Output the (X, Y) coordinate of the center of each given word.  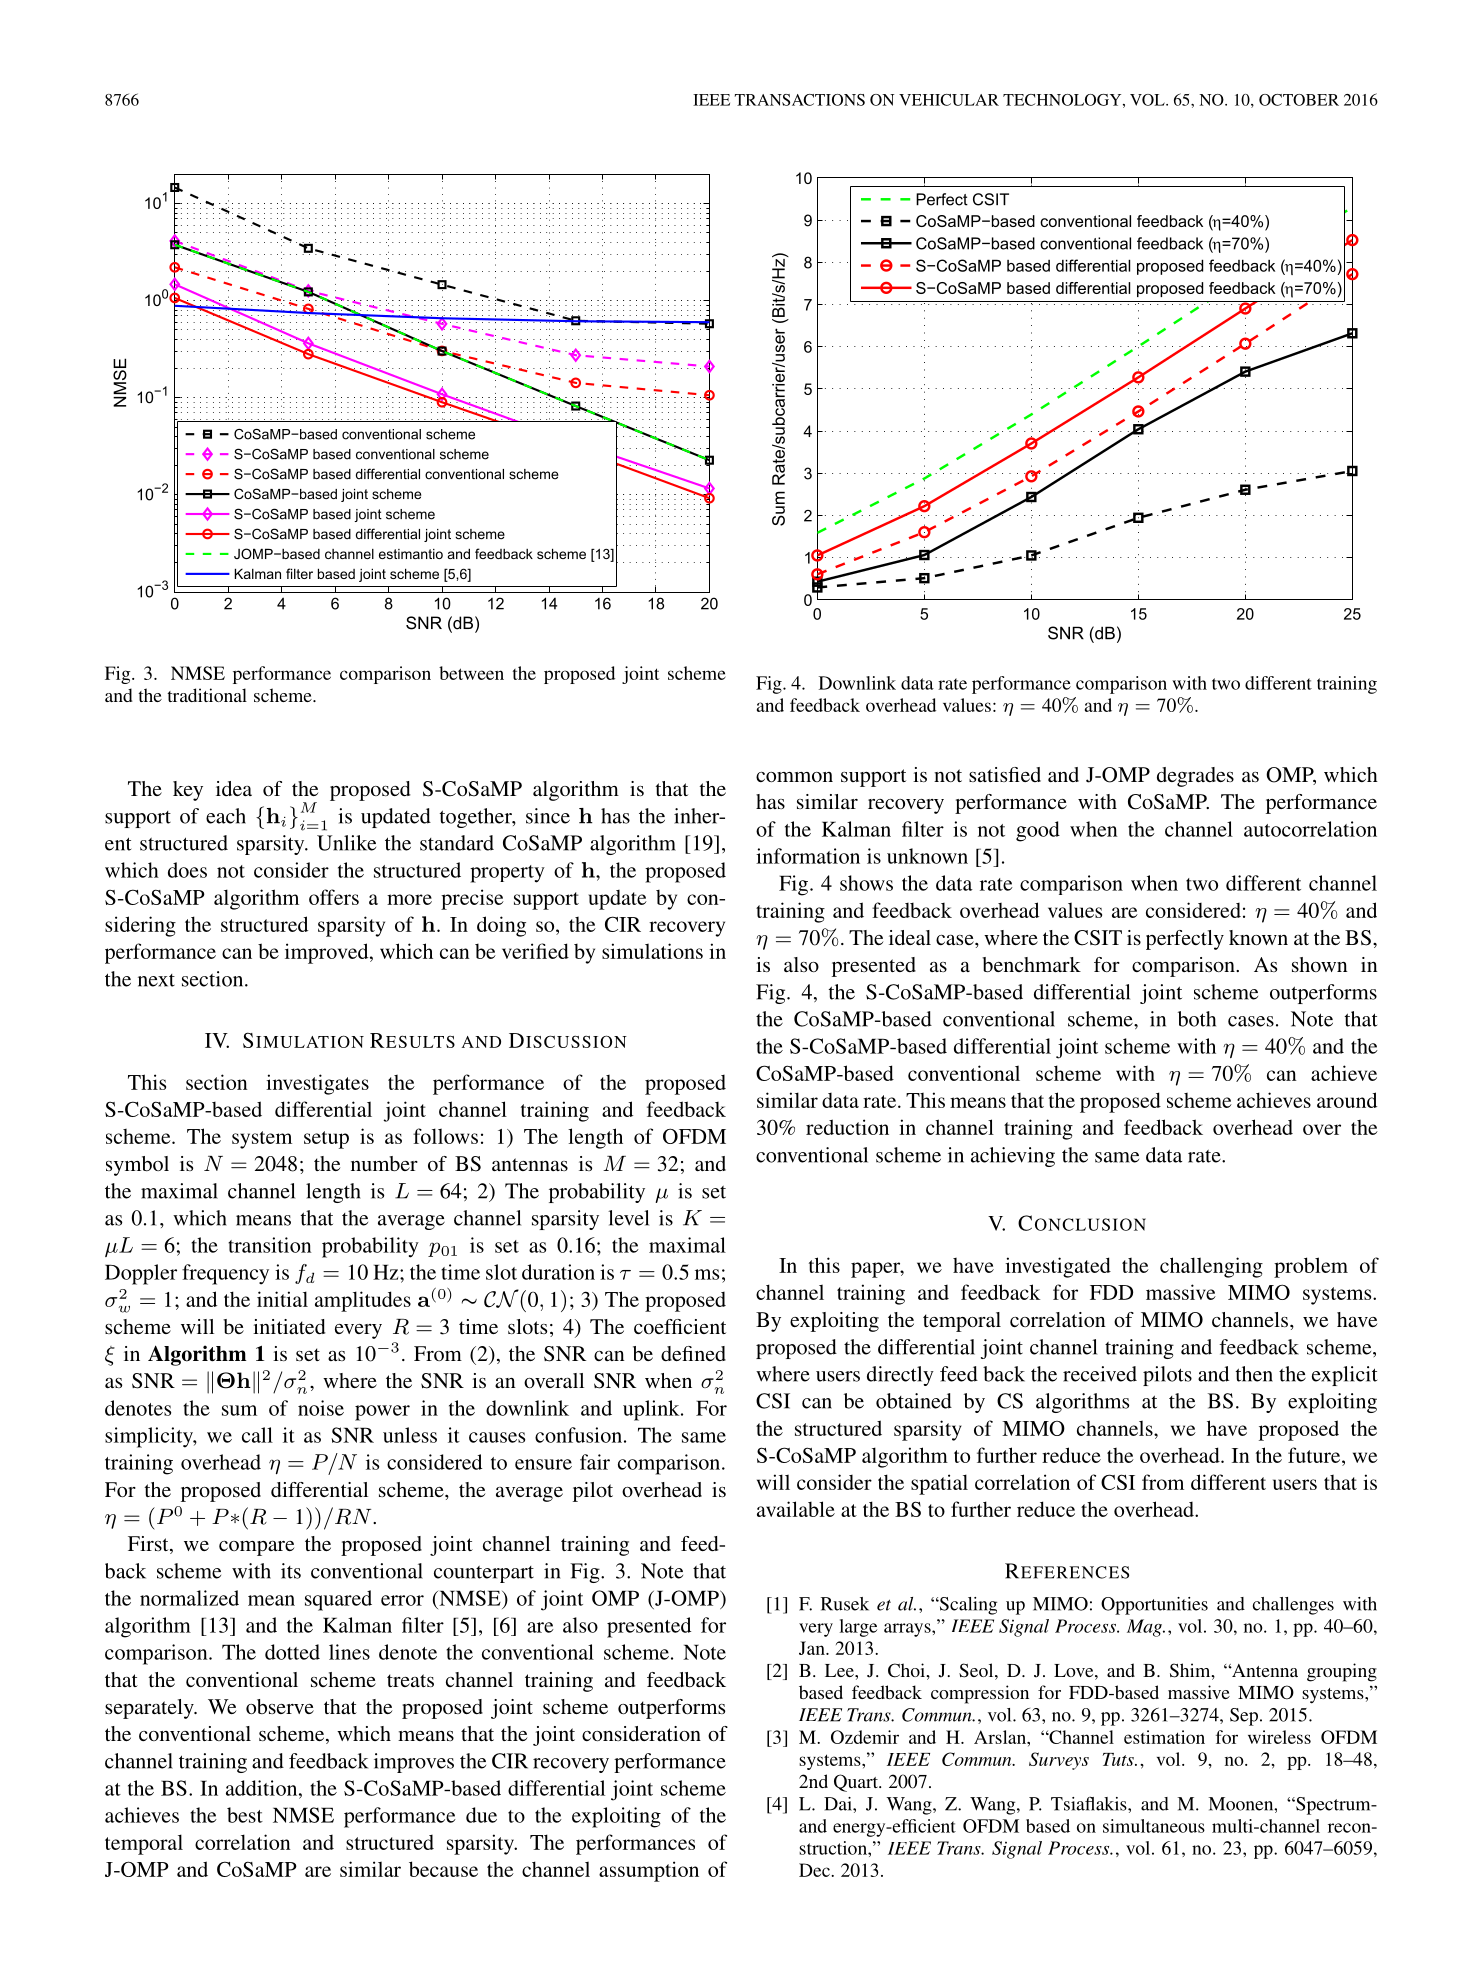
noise (321, 1408)
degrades (1195, 777)
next (156, 980)
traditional (207, 695)
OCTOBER (1299, 100)
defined (693, 1353)
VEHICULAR (949, 100)
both (1197, 1019)
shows (866, 883)
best (245, 1815)
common (794, 777)
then (1254, 1374)
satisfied (1005, 774)
